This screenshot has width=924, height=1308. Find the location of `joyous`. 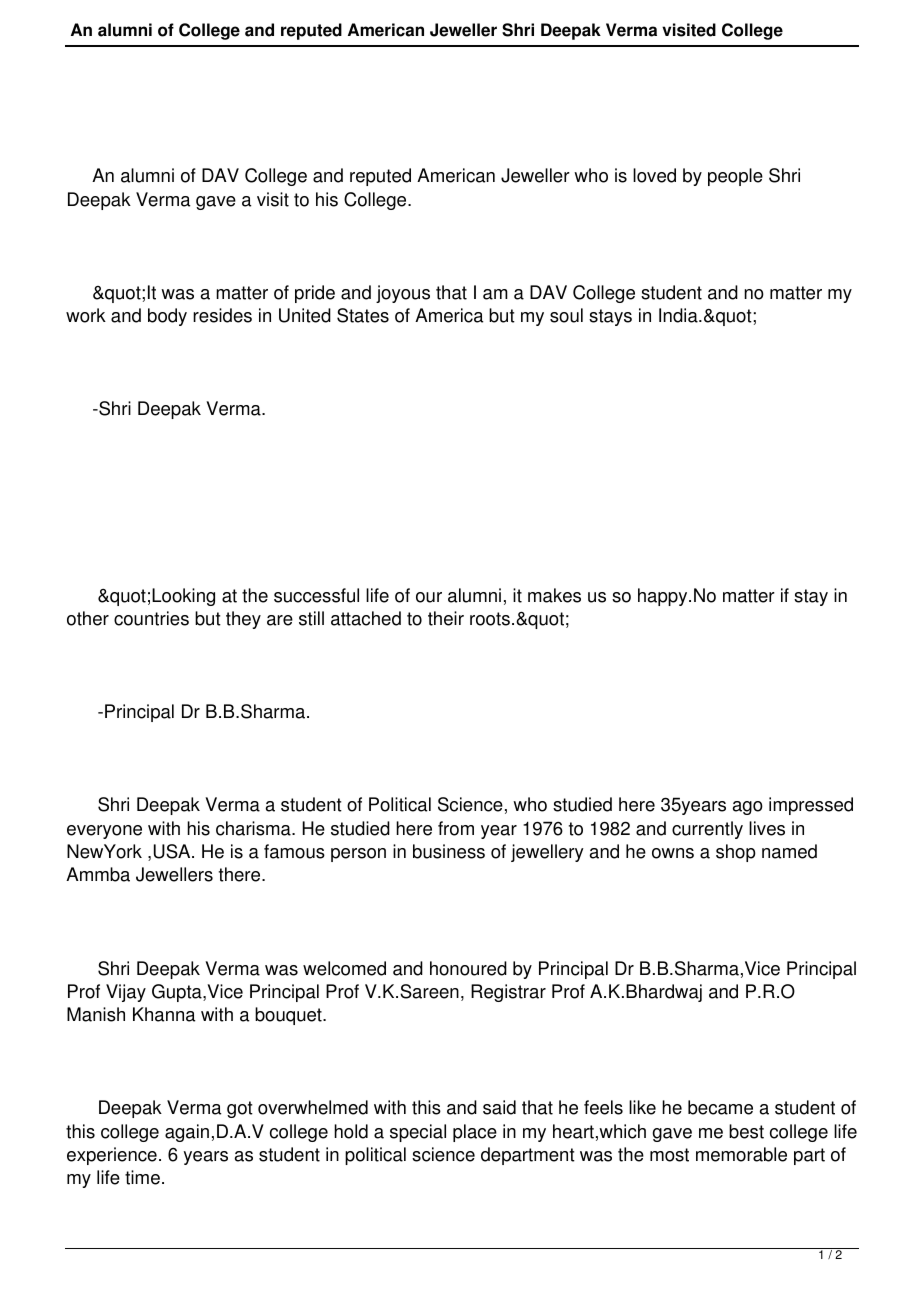

joyous is located at coordinates (403, 294).
